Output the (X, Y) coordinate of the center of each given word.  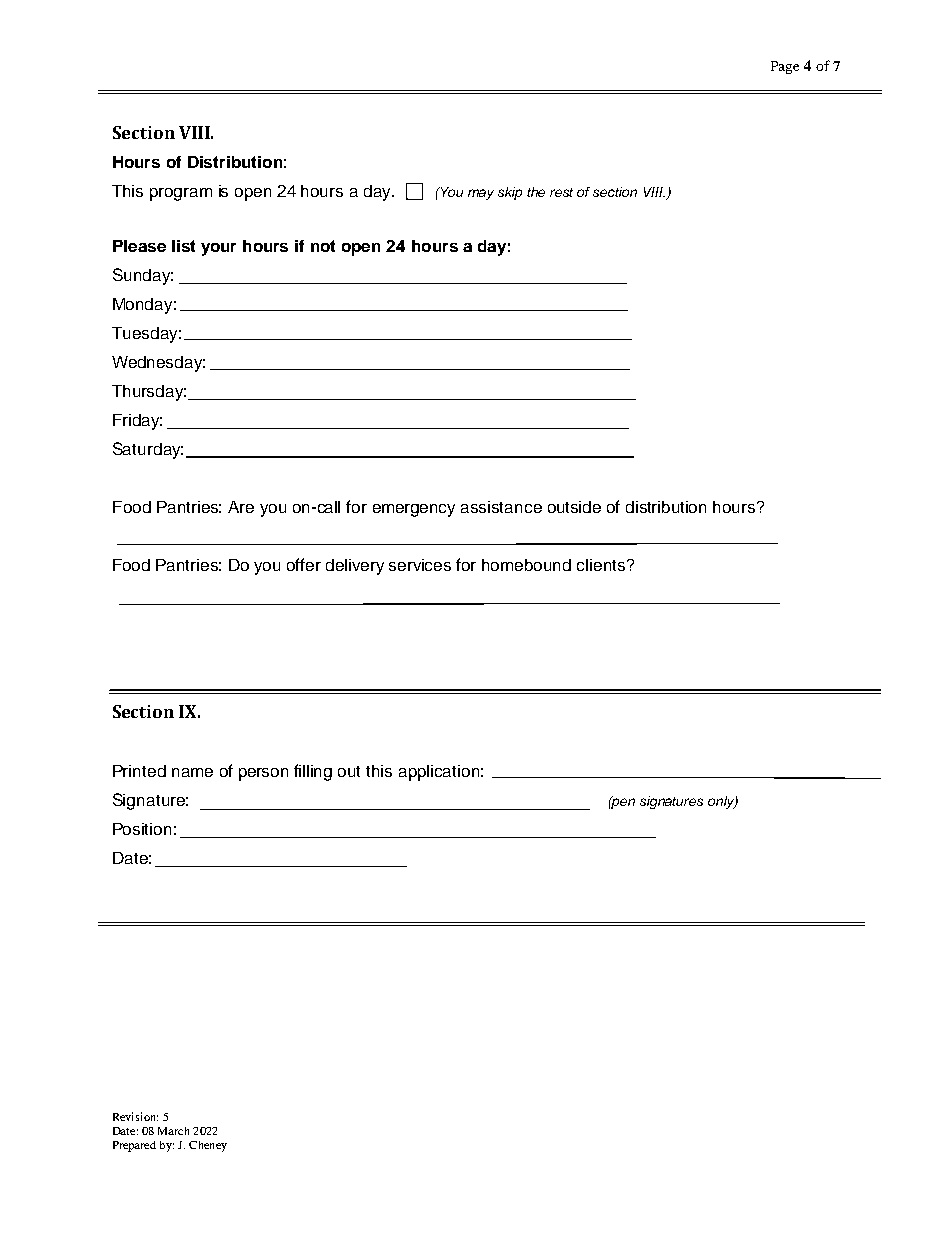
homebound (526, 565)
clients (602, 565)
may (481, 194)
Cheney (208, 1146)
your (218, 249)
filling (313, 772)
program (181, 194)
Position (142, 829)
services (420, 565)
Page (785, 67)
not (323, 246)
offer (304, 564)
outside (574, 507)
